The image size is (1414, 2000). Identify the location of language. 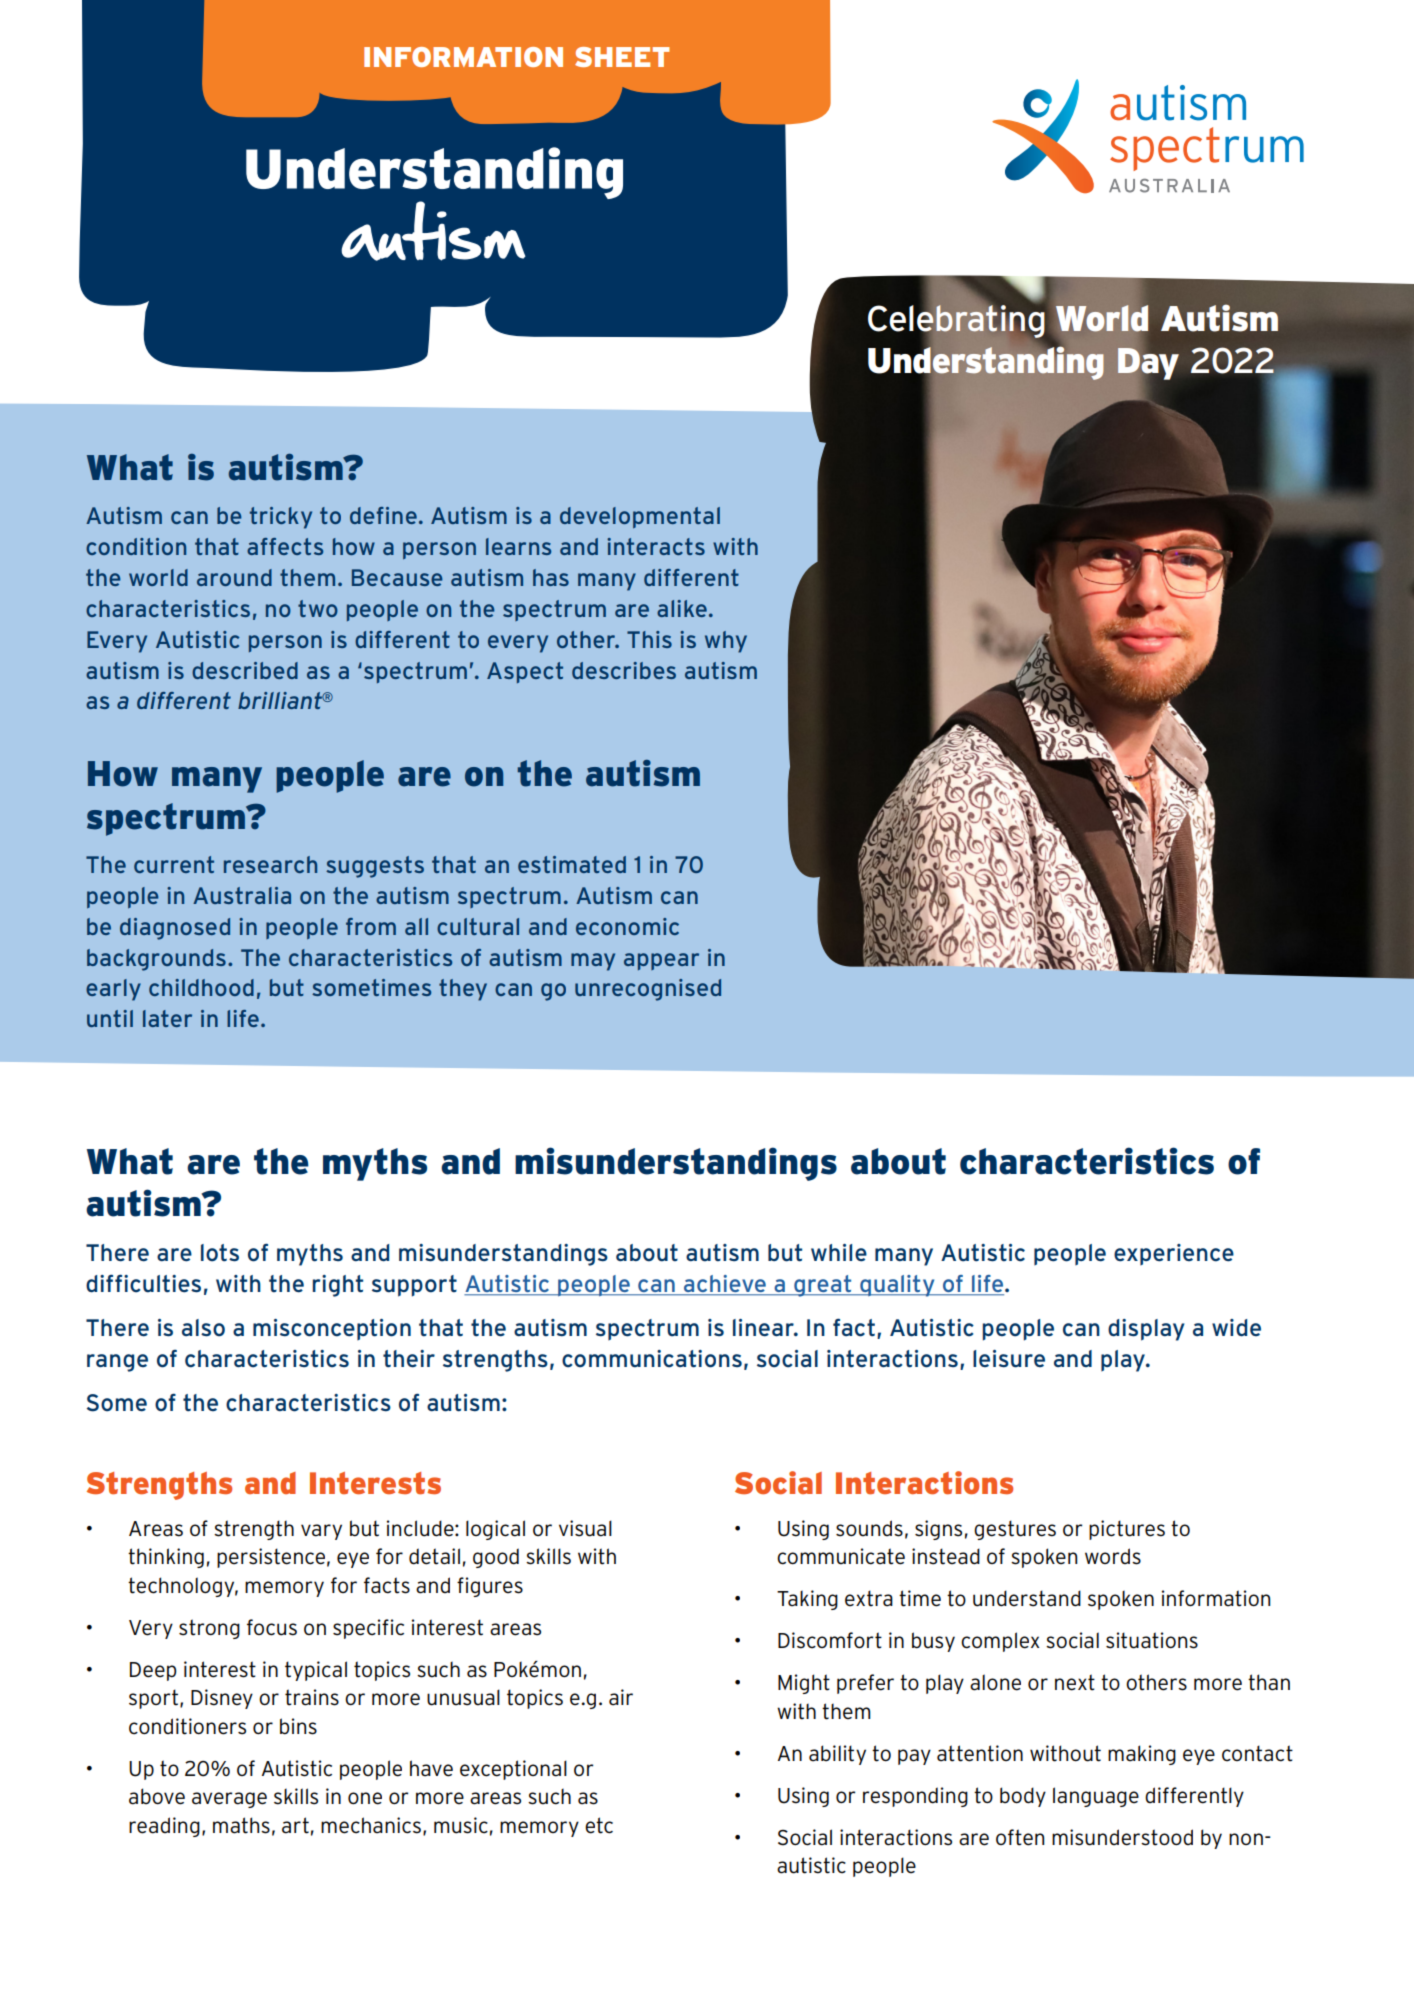
(1096, 1797).
